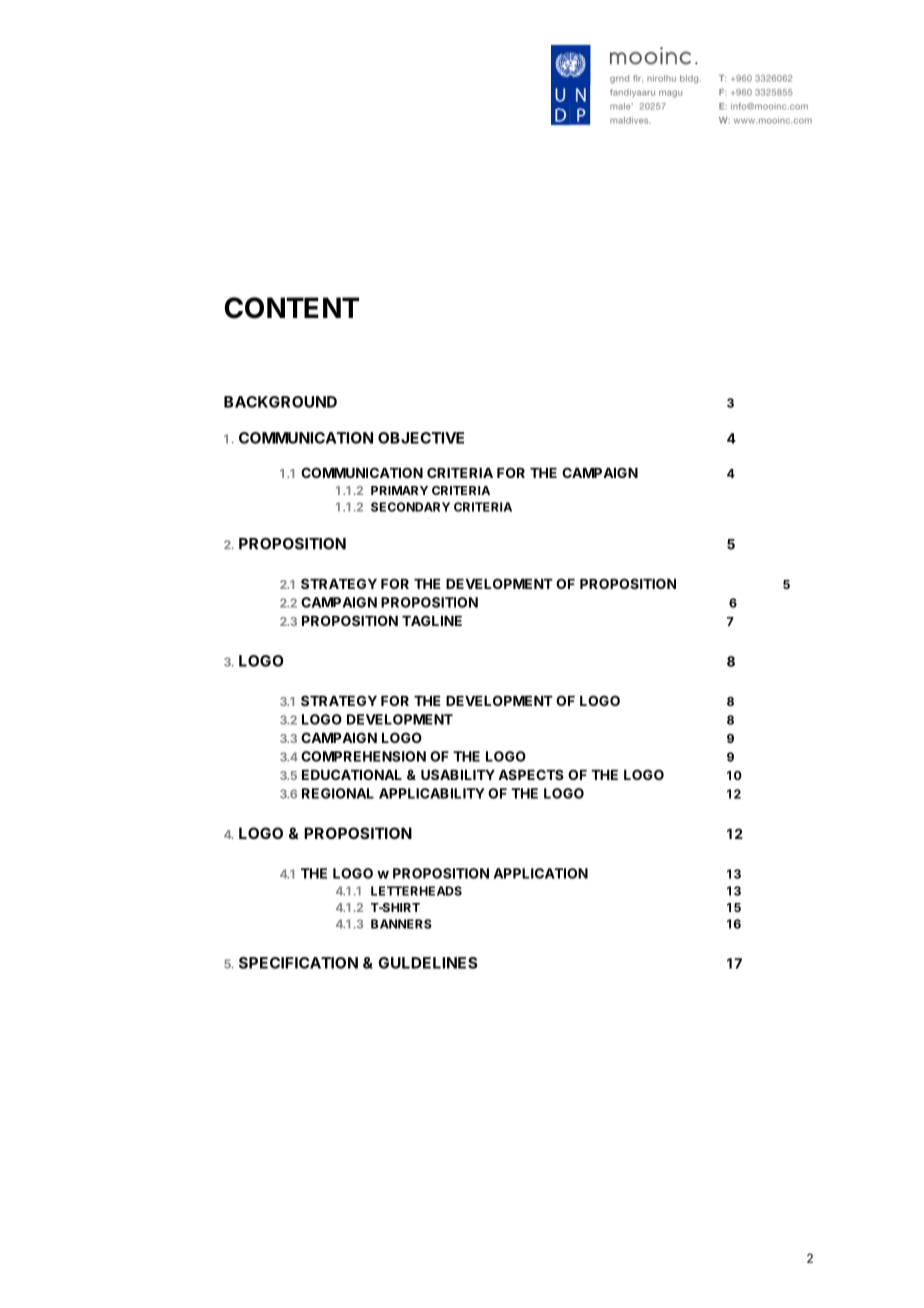 The image size is (924, 1308). I want to click on SPECIFICATION, so click(298, 963).
